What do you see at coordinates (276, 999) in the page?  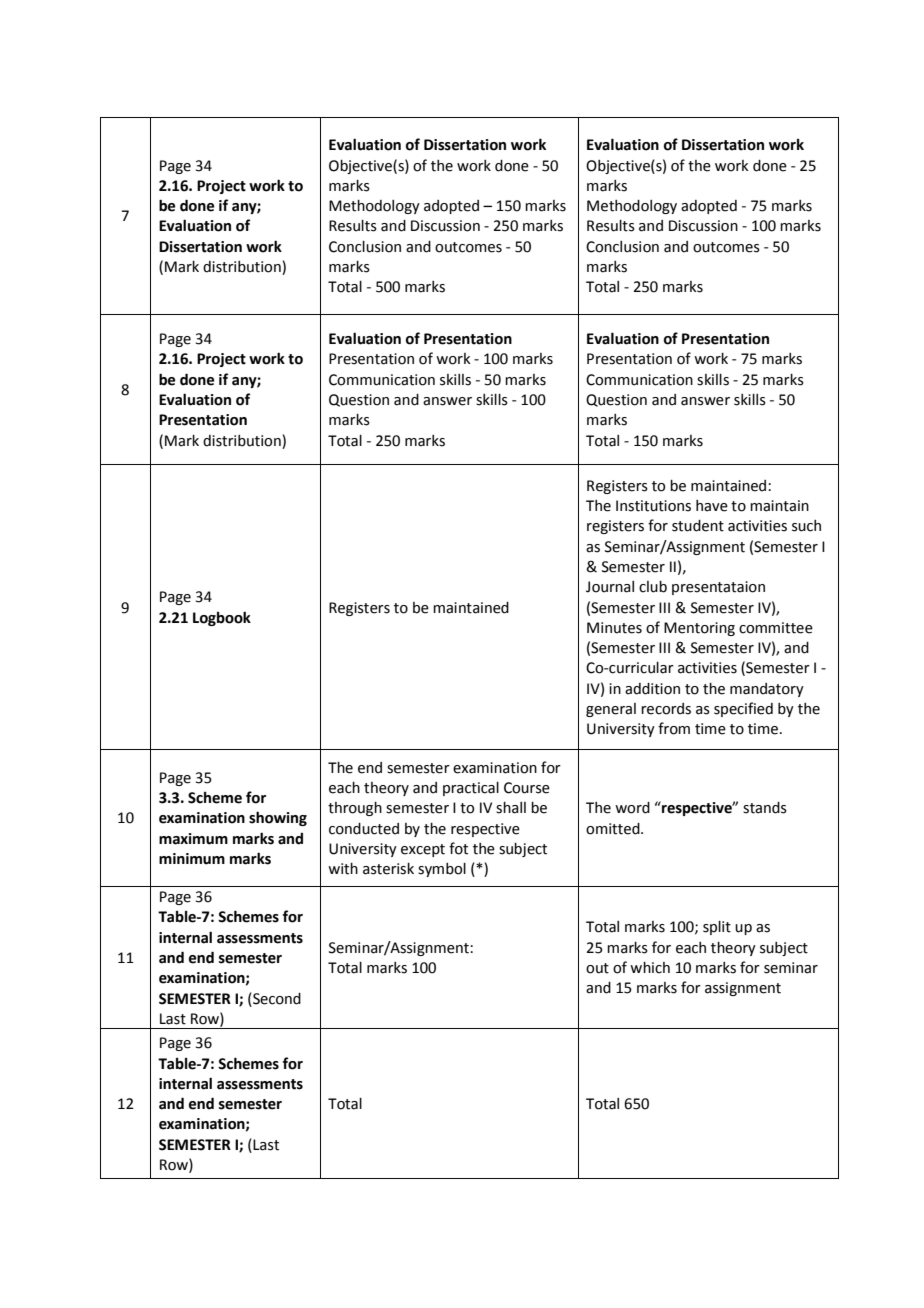 I see `Second` at bounding box center [276, 999].
